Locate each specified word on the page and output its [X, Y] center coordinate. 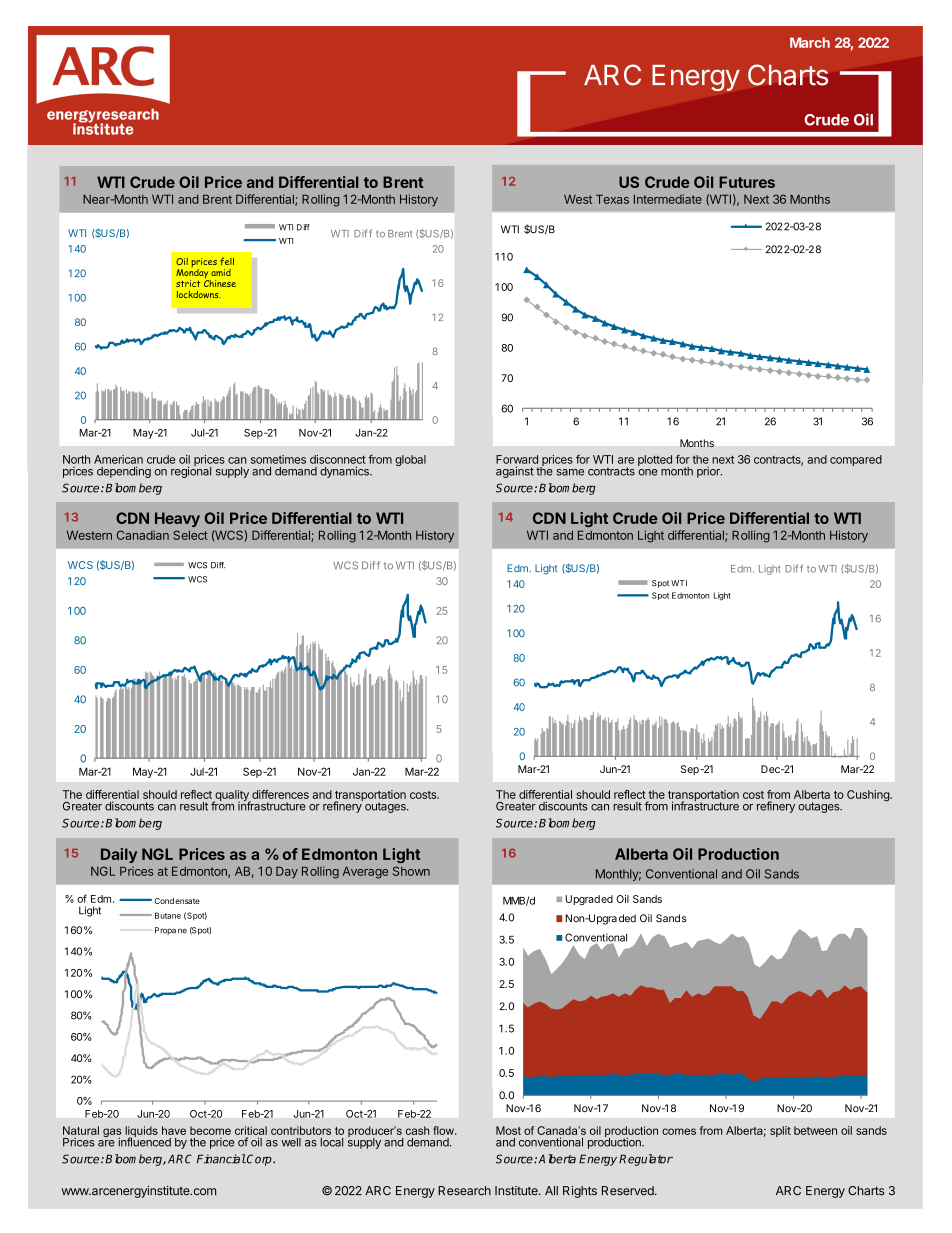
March [810, 42]
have [174, 1130]
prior [709, 472]
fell [227, 262]
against [515, 472]
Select [190, 535]
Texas [612, 199]
